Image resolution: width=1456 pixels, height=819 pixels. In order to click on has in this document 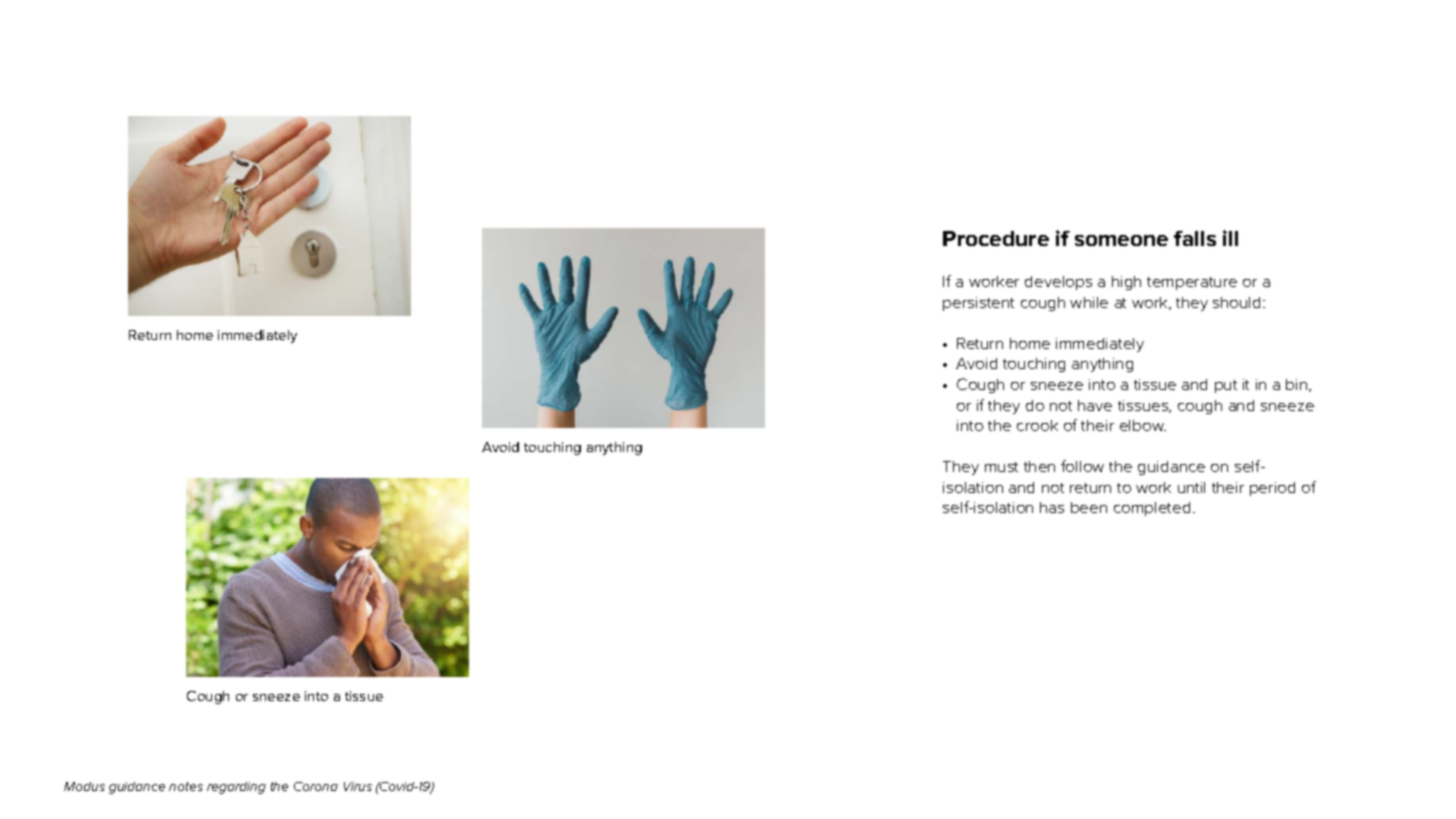, I will do `click(1052, 507)`.
